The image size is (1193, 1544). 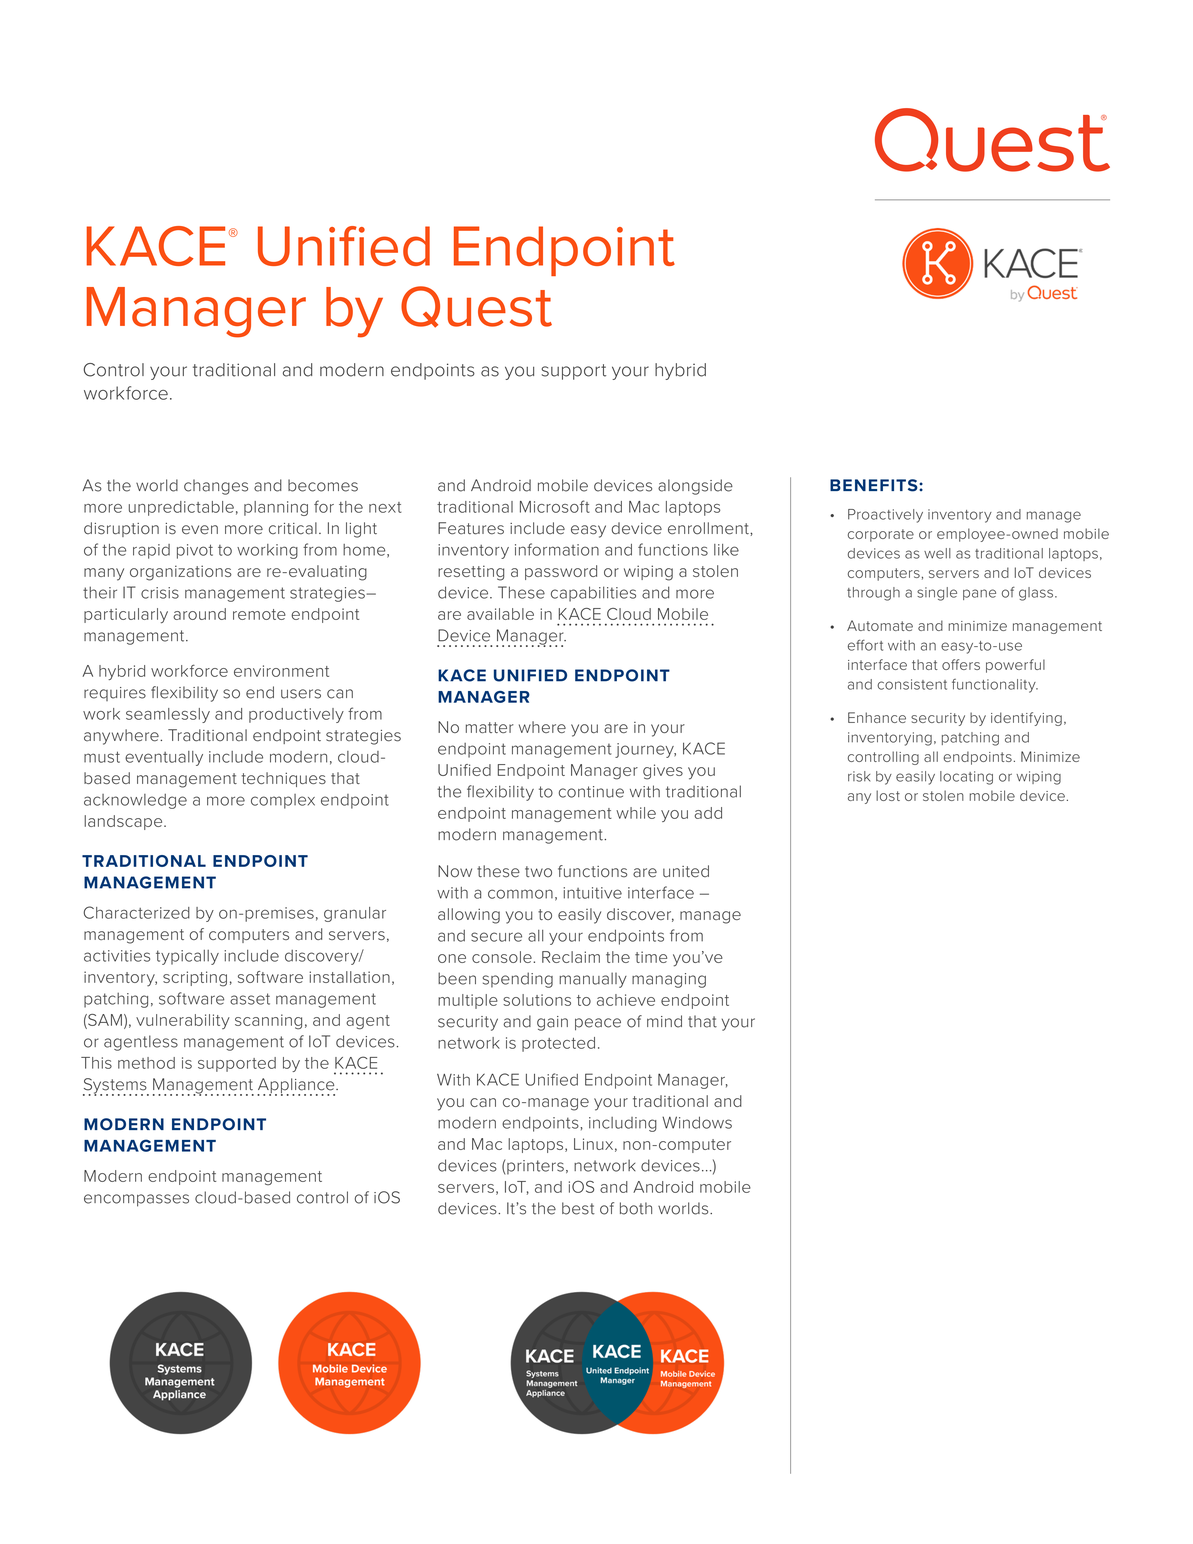 What do you see at coordinates (966, 778) in the screenshot?
I see `locating` at bounding box center [966, 778].
